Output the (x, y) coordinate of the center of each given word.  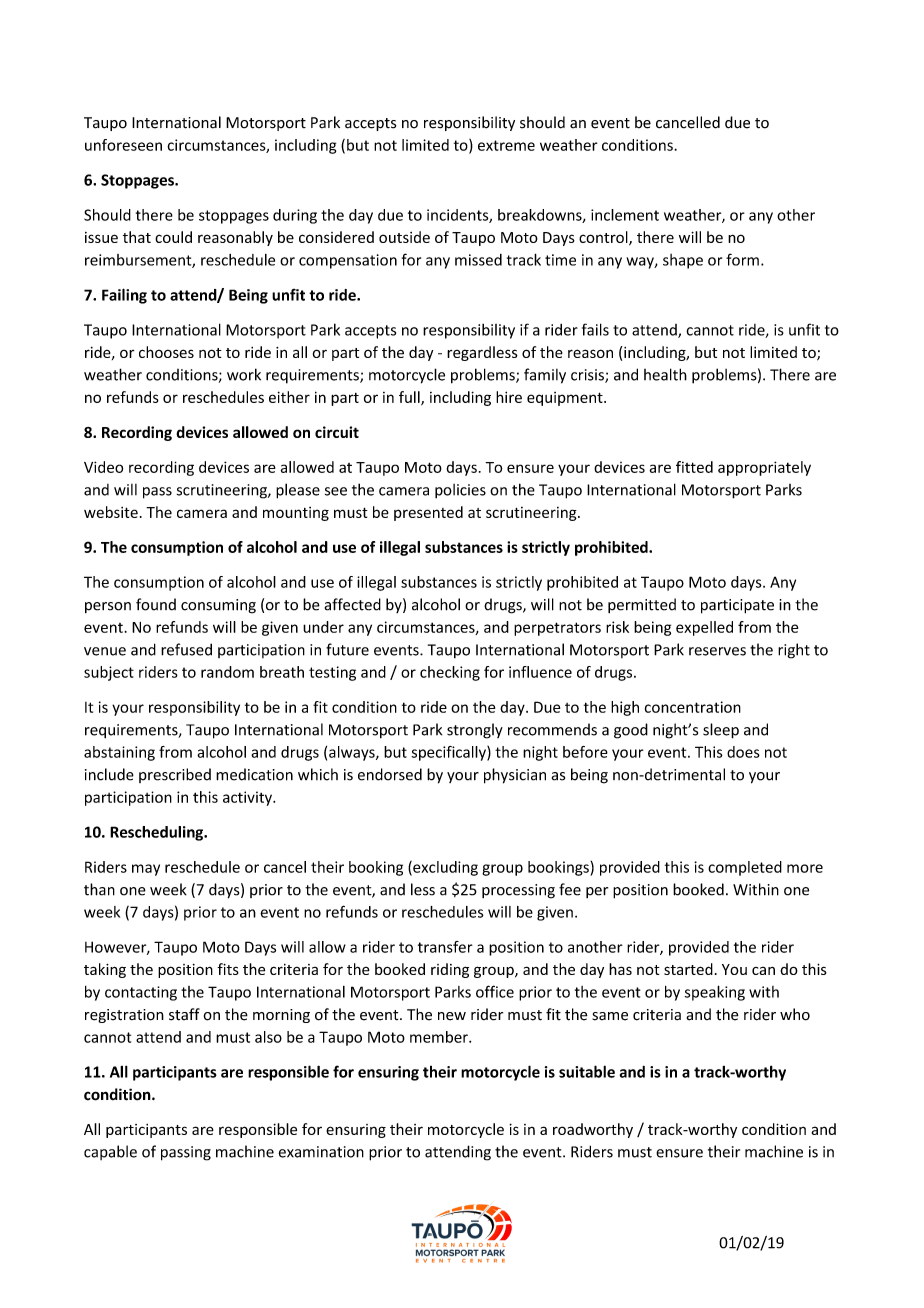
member (440, 1037)
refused (186, 649)
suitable (587, 1071)
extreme (506, 145)
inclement (625, 215)
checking (450, 673)
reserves (717, 651)
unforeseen (123, 145)
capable (110, 1152)
